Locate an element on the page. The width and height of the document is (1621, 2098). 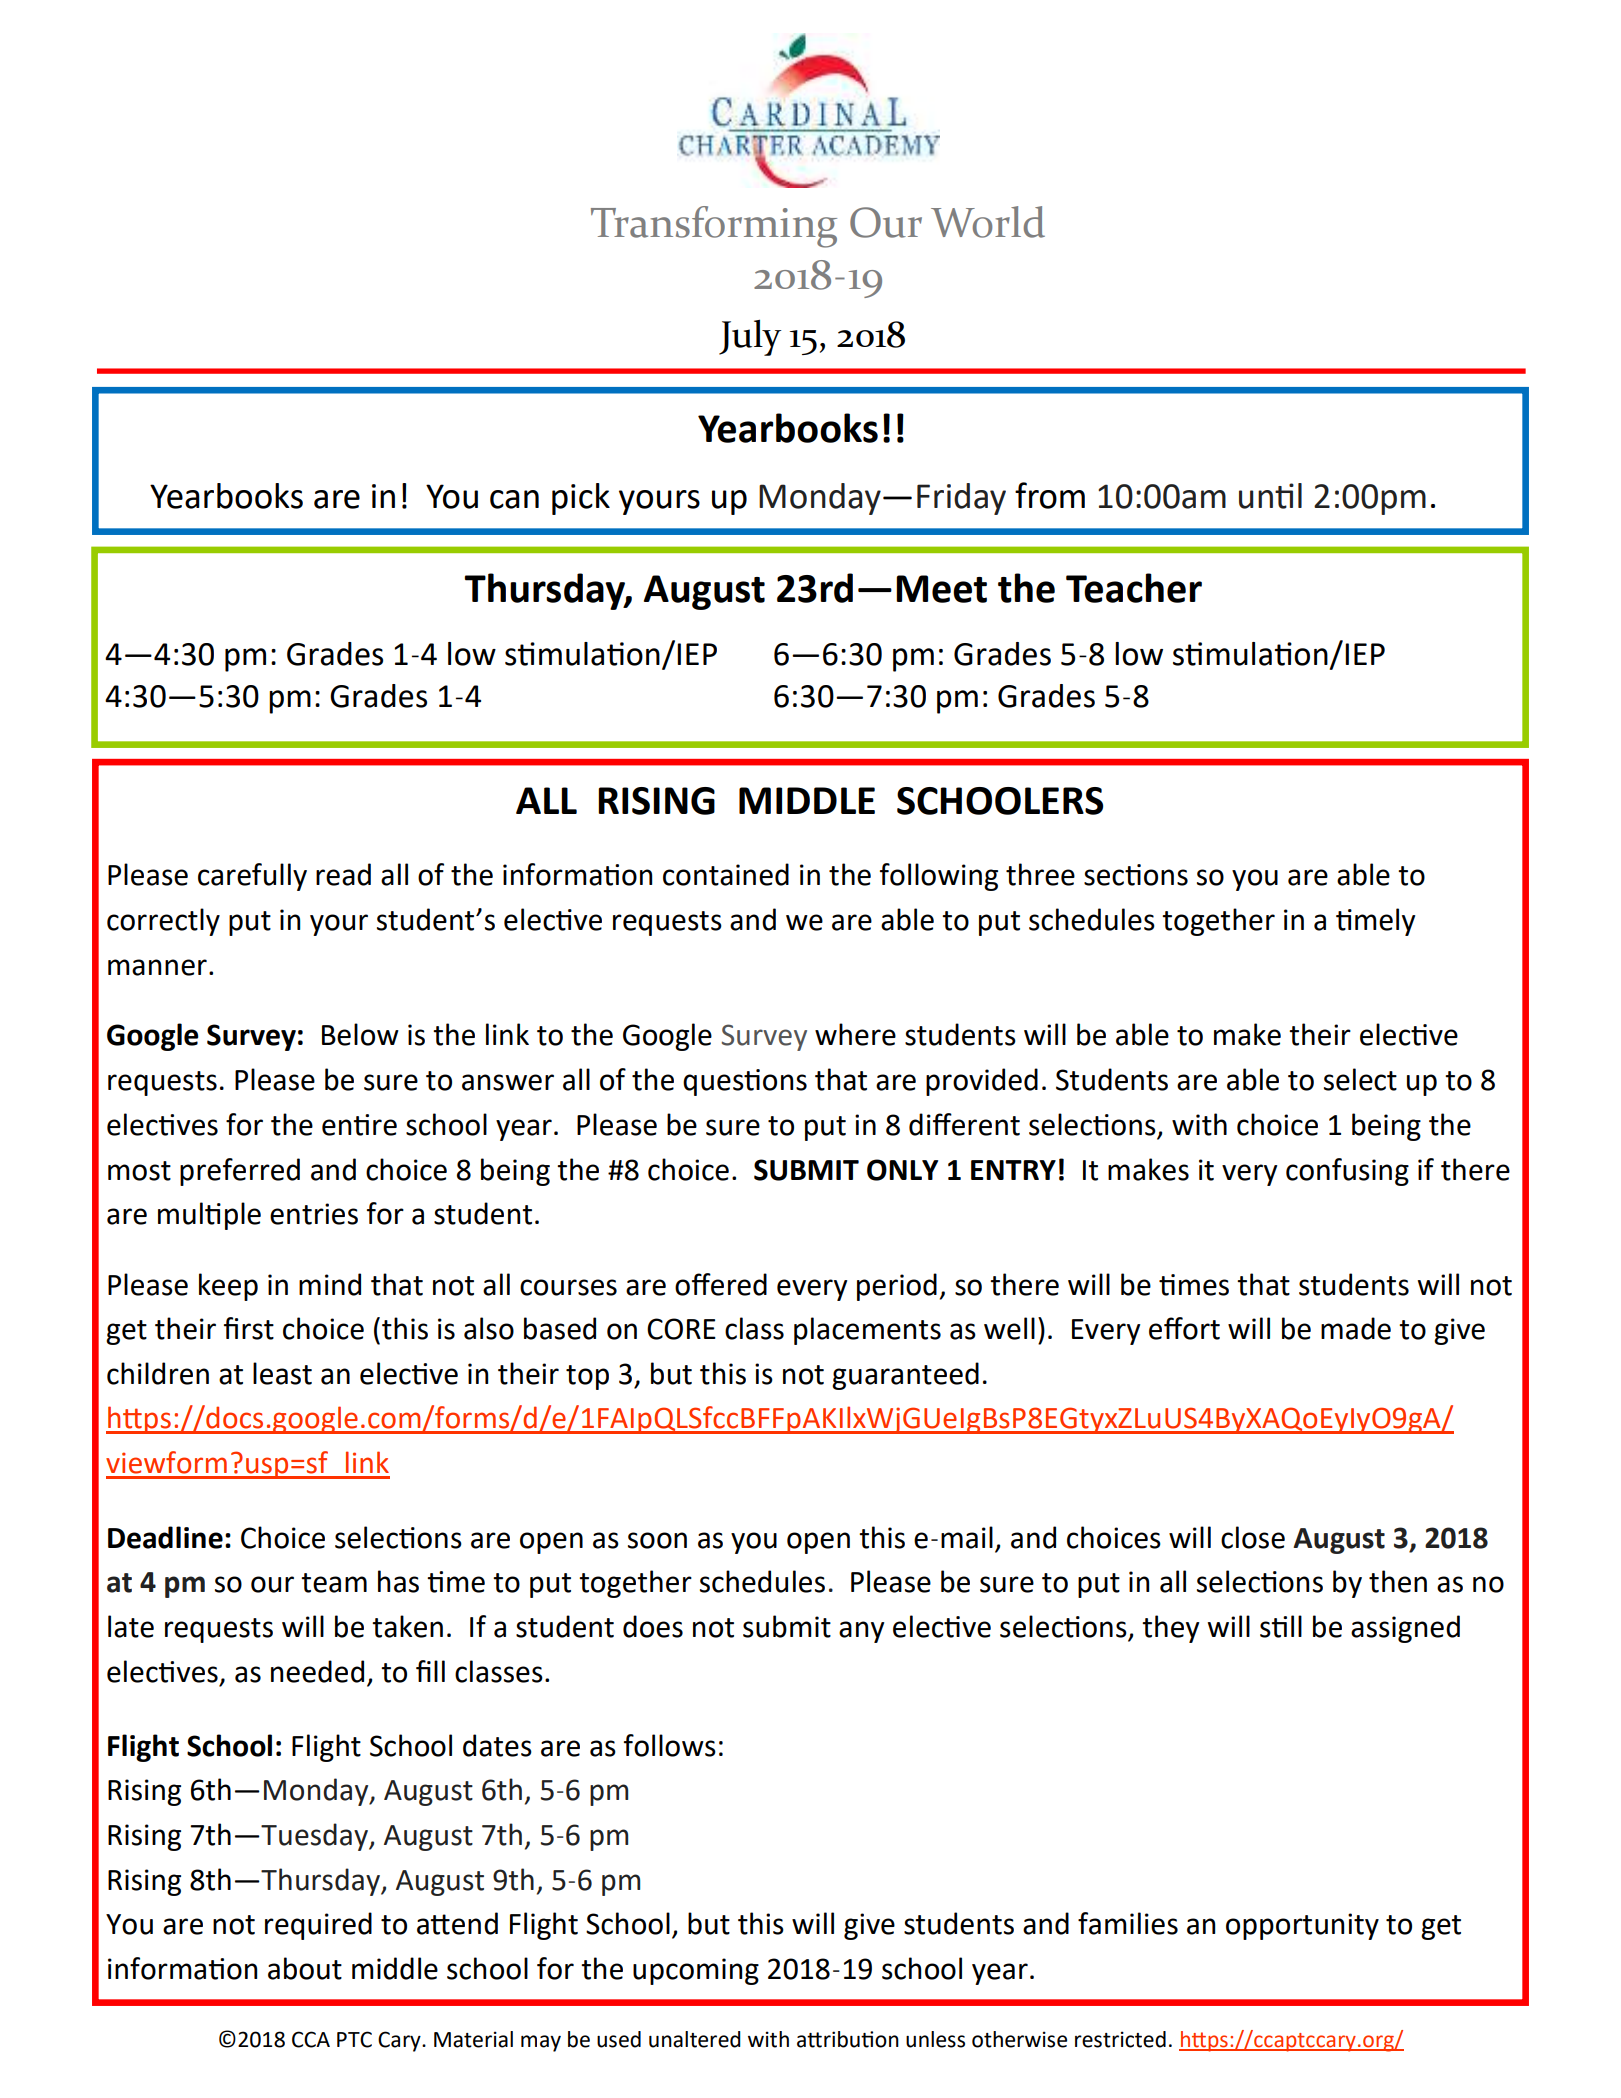
World is located at coordinates (988, 222).
